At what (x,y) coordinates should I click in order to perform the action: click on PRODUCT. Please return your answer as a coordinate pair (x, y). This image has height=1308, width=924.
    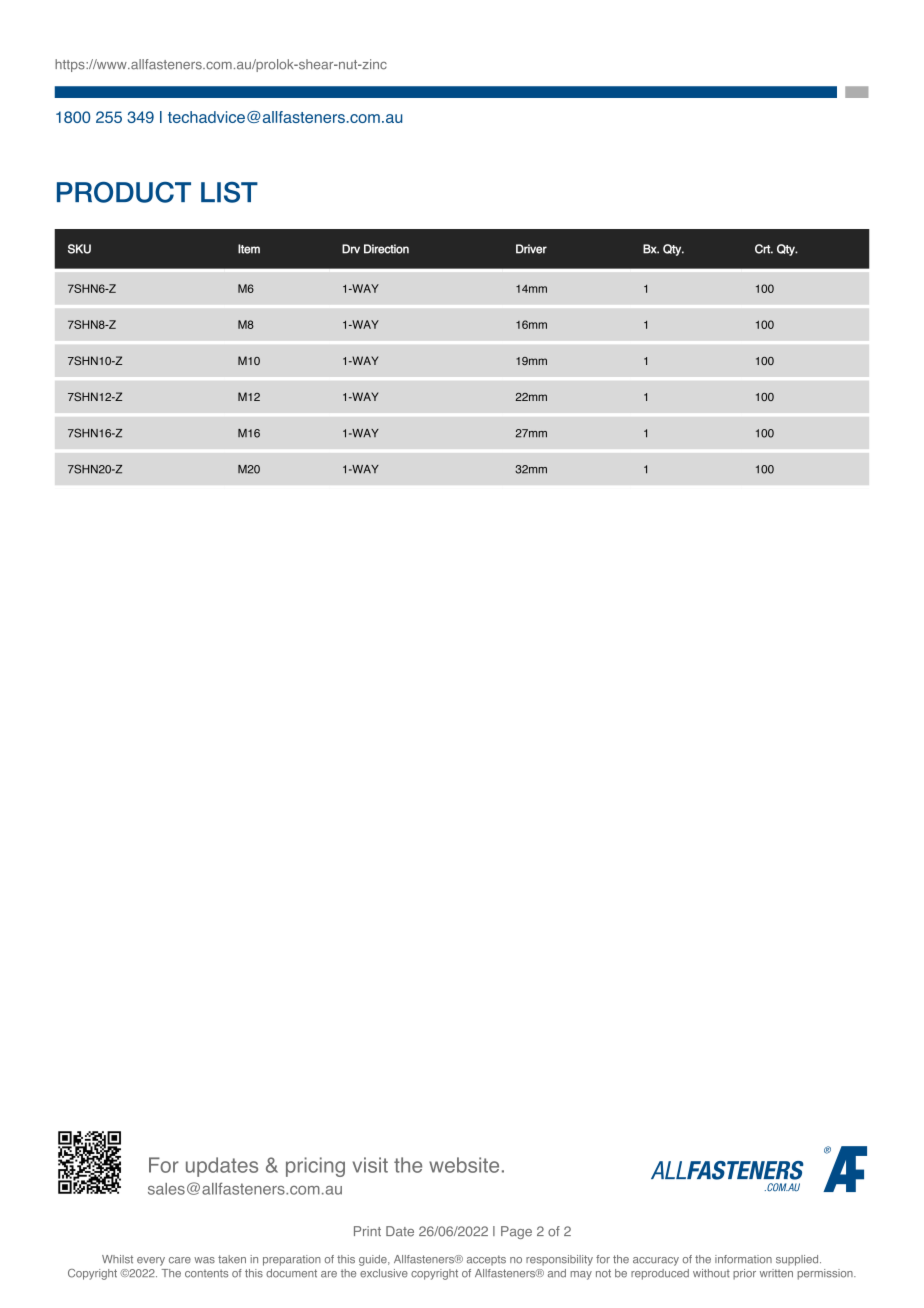
    Looking at the image, I should click on (124, 192).
